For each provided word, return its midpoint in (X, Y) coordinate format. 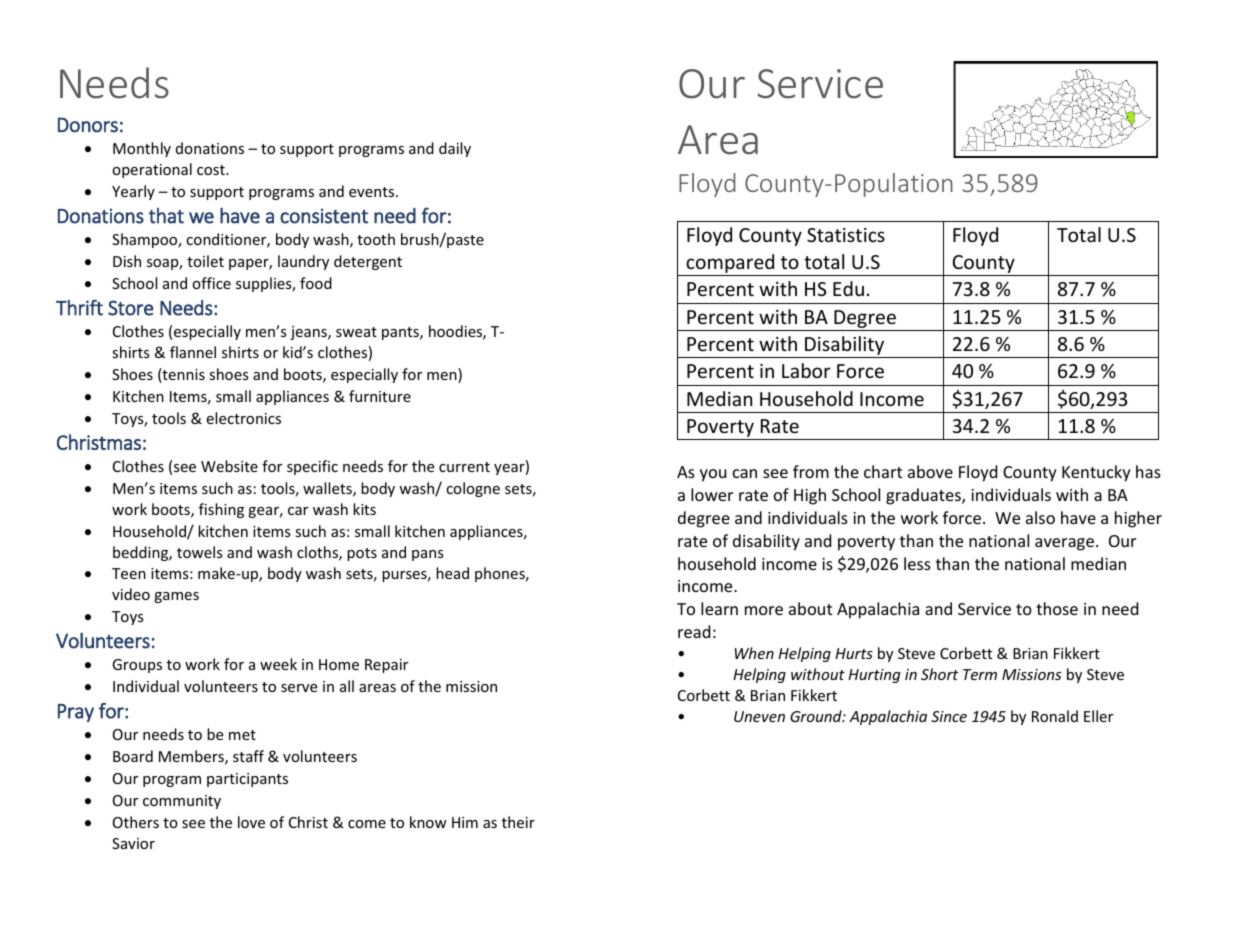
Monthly (142, 149)
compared (730, 265)
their (518, 822)
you (713, 475)
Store (131, 308)
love (251, 822)
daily (455, 149)
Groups (137, 666)
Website (229, 466)
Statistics (846, 235)
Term (980, 674)
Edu (848, 288)
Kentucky (1096, 473)
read (694, 631)
